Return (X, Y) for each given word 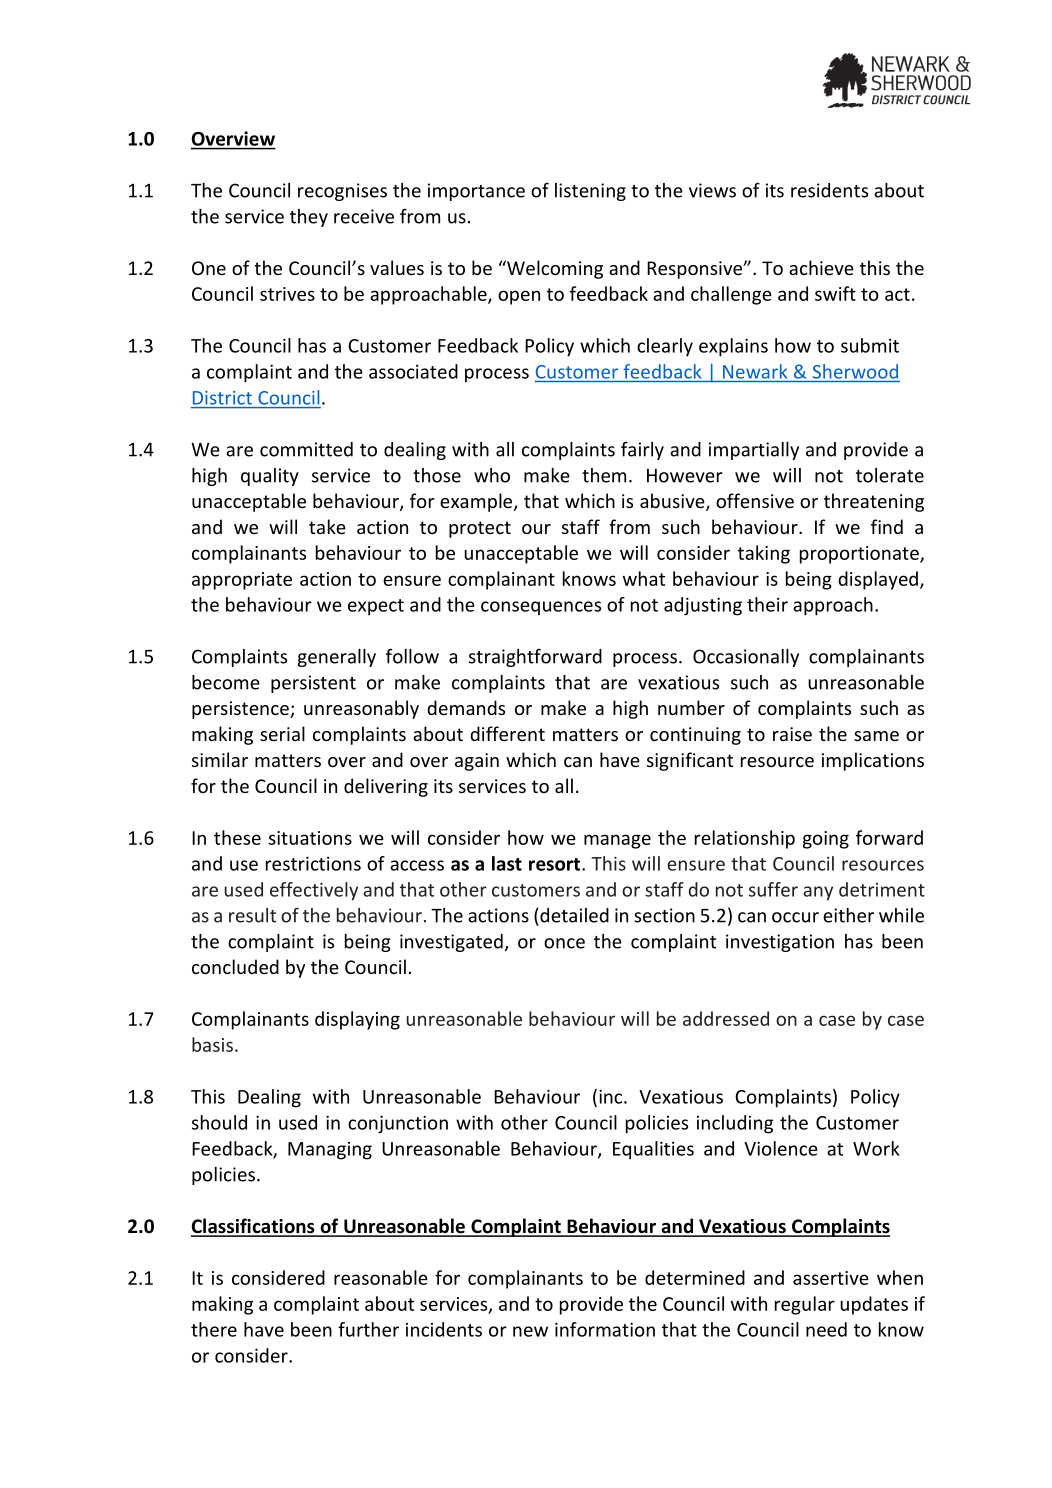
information (605, 1329)
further (368, 1329)
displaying (357, 1020)
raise (792, 734)
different (507, 733)
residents (829, 190)
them (604, 475)
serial (282, 733)
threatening (874, 502)
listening (590, 192)
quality (270, 477)
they (309, 218)
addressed (726, 1018)
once (564, 943)
